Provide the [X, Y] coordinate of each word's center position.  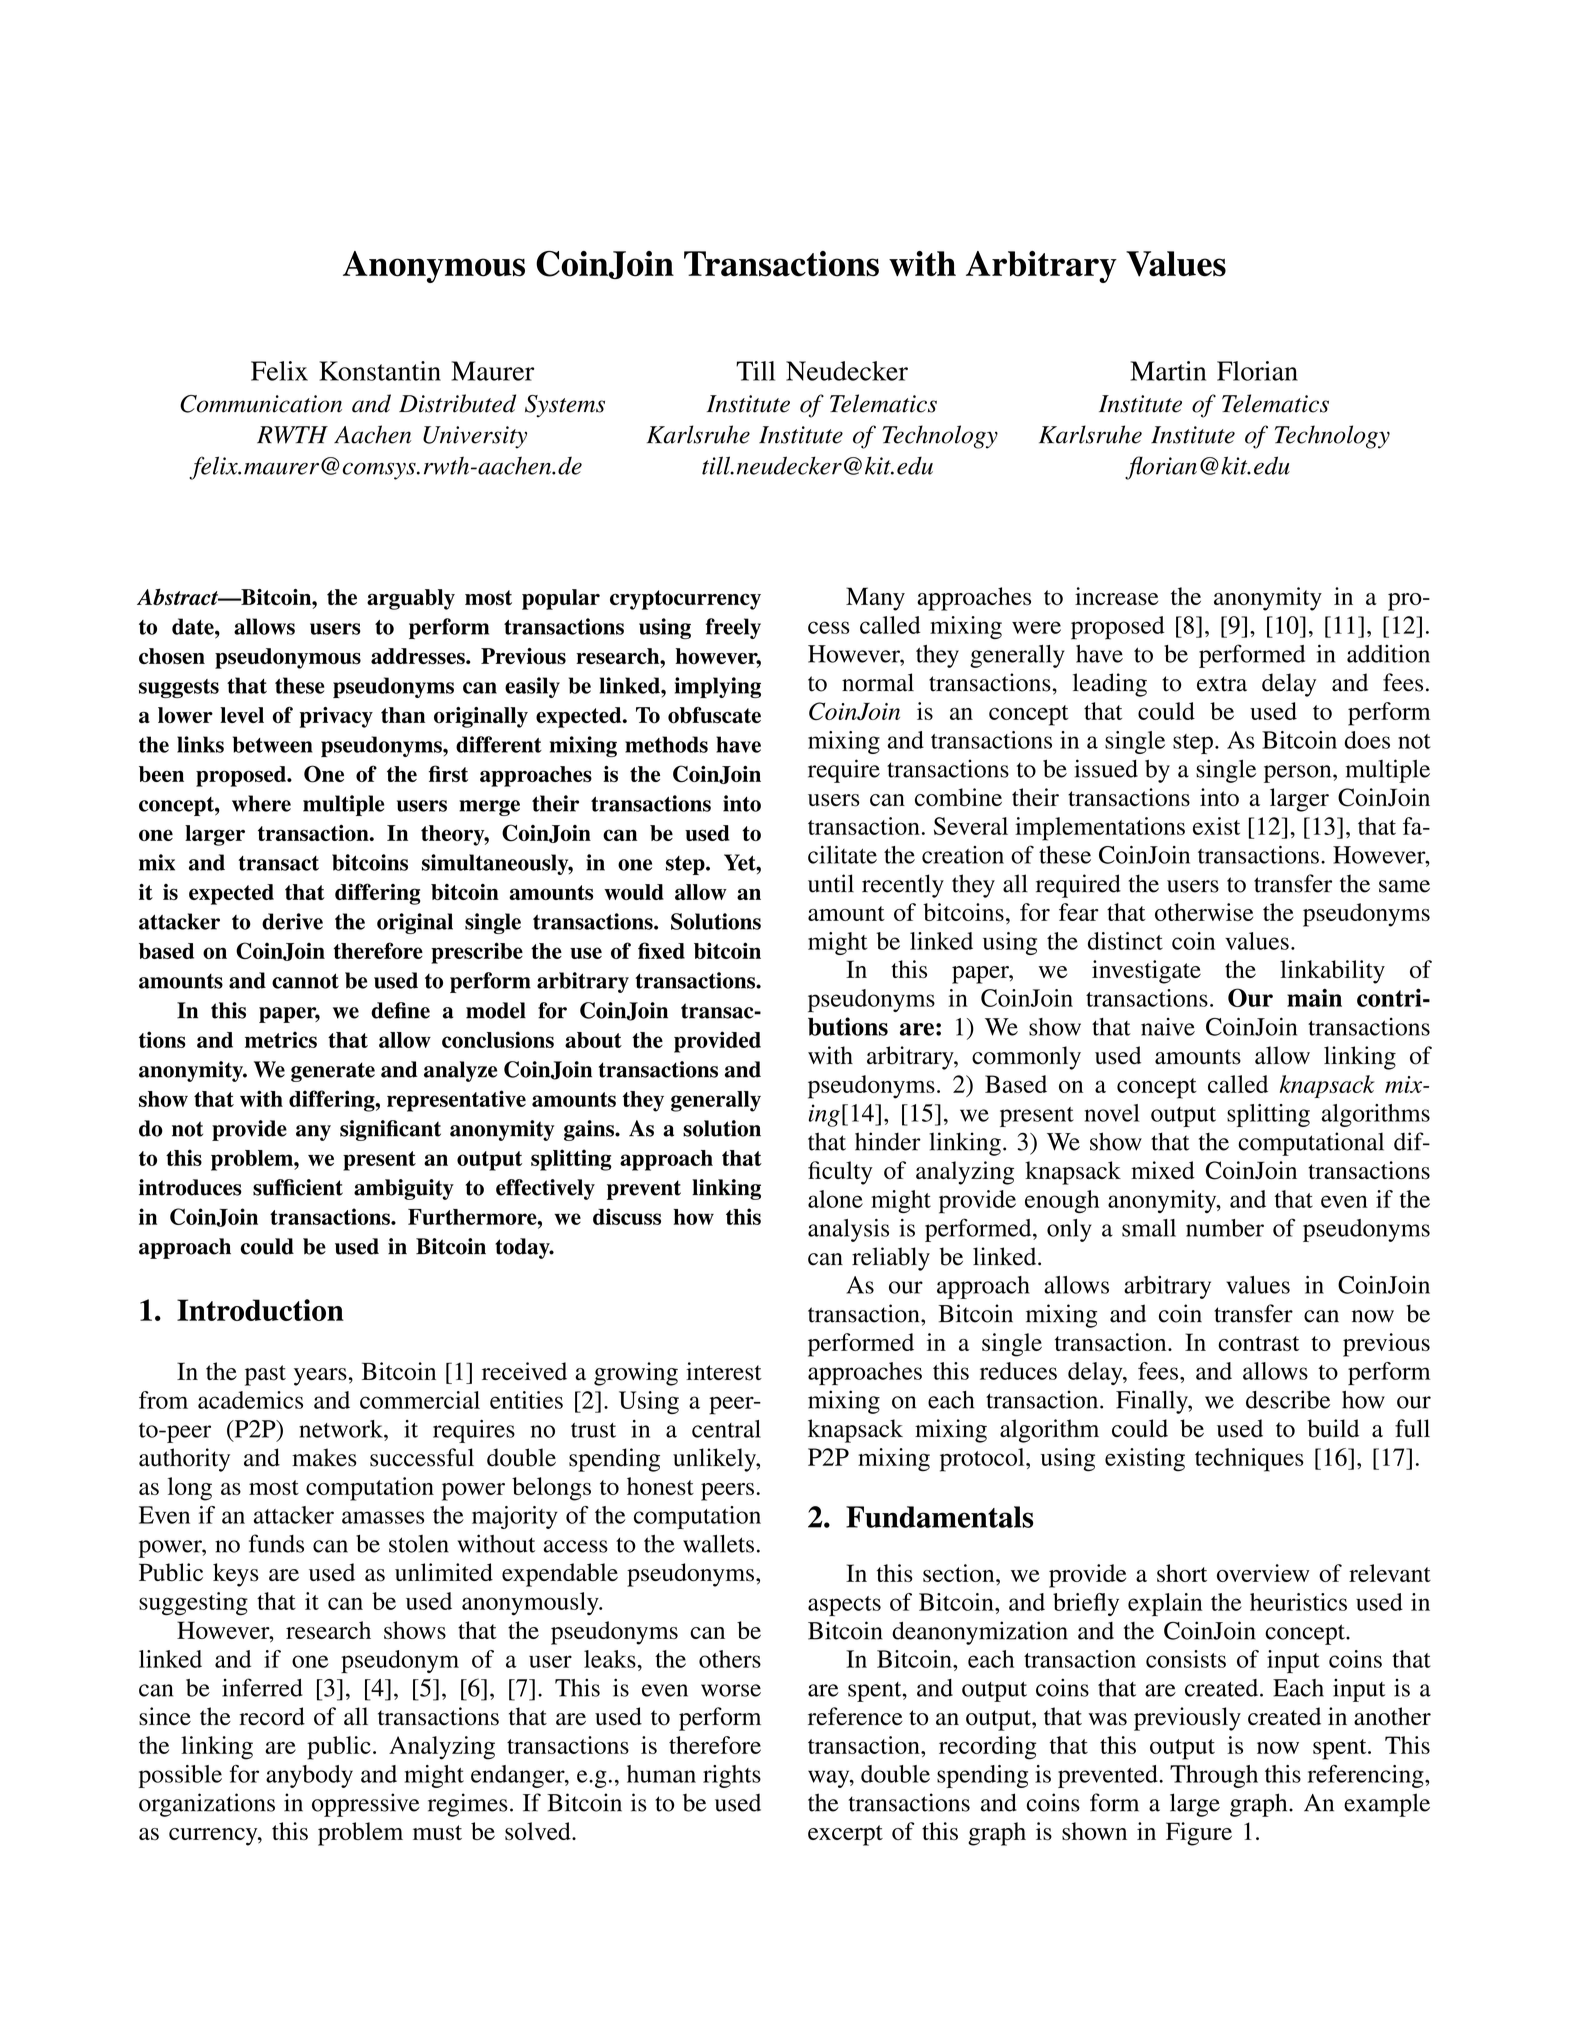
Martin [1168, 371]
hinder [888, 1141]
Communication [261, 404]
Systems [565, 406]
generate [333, 1072]
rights [732, 1776]
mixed [1163, 1170]
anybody [309, 1776]
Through [1214, 1776]
